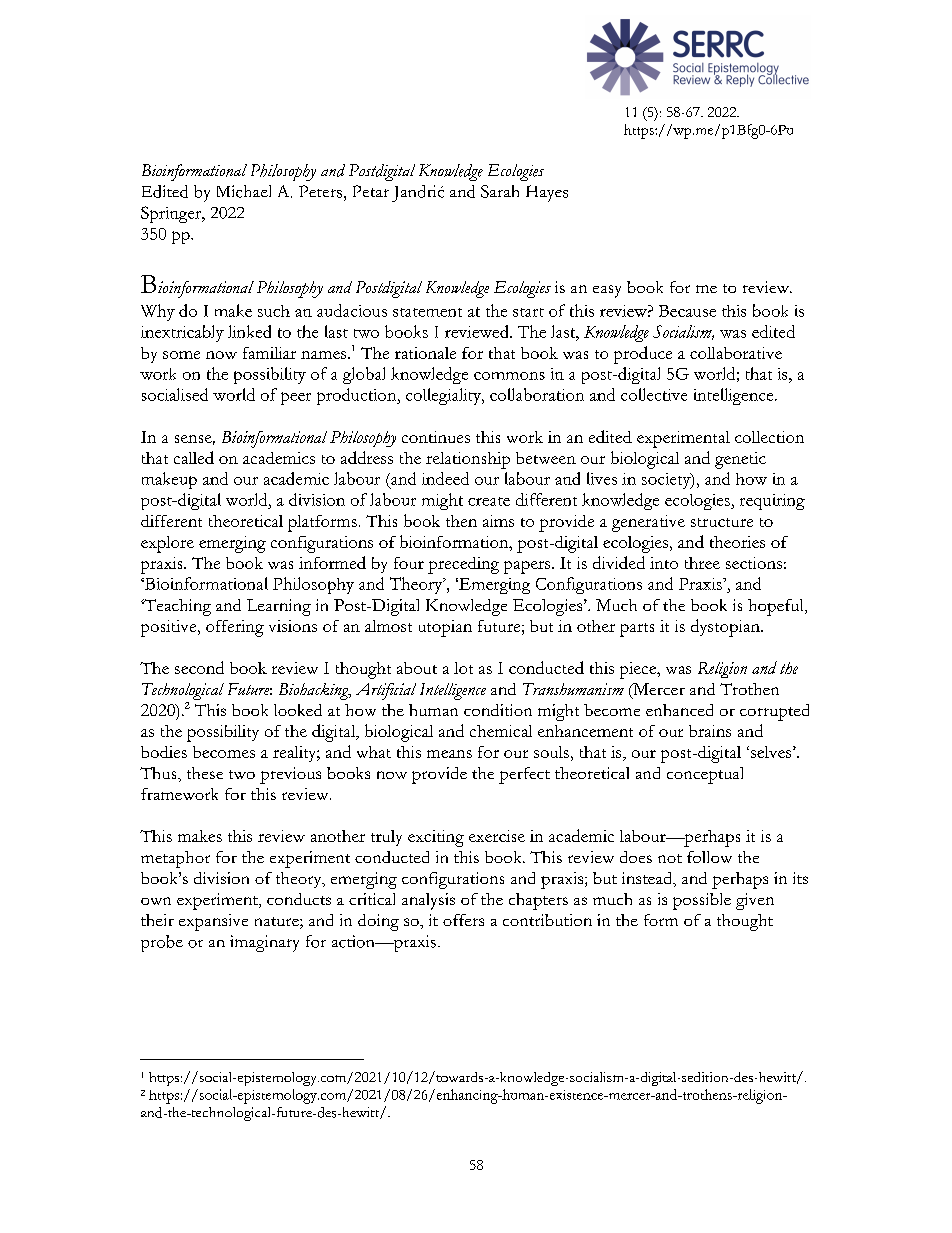 This screenshot has height=1233, width=952. What do you see at coordinates (687, 311) in the screenshot?
I see `Because` at bounding box center [687, 311].
